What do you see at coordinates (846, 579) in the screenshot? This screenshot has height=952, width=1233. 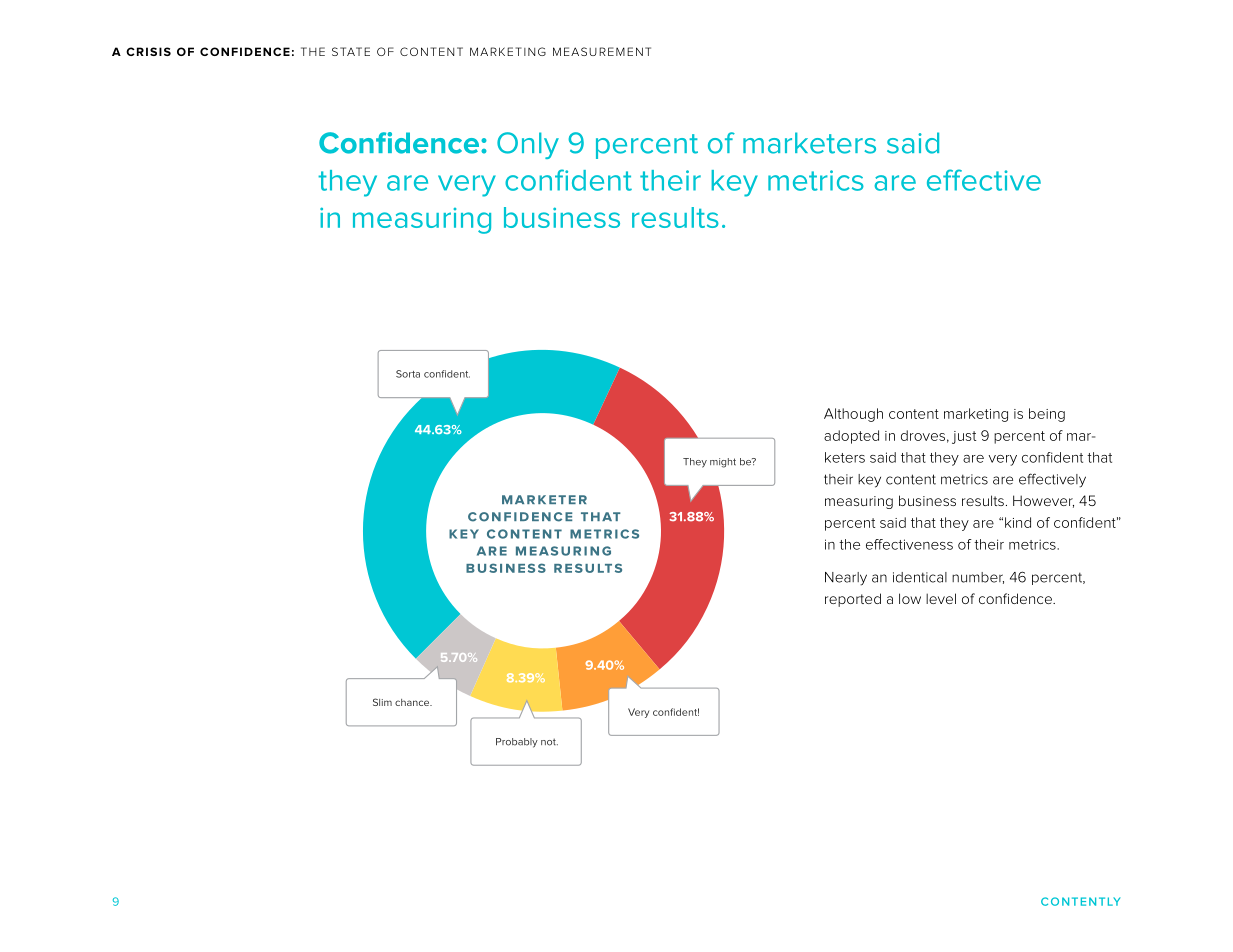 I see `Nearly` at bounding box center [846, 579].
